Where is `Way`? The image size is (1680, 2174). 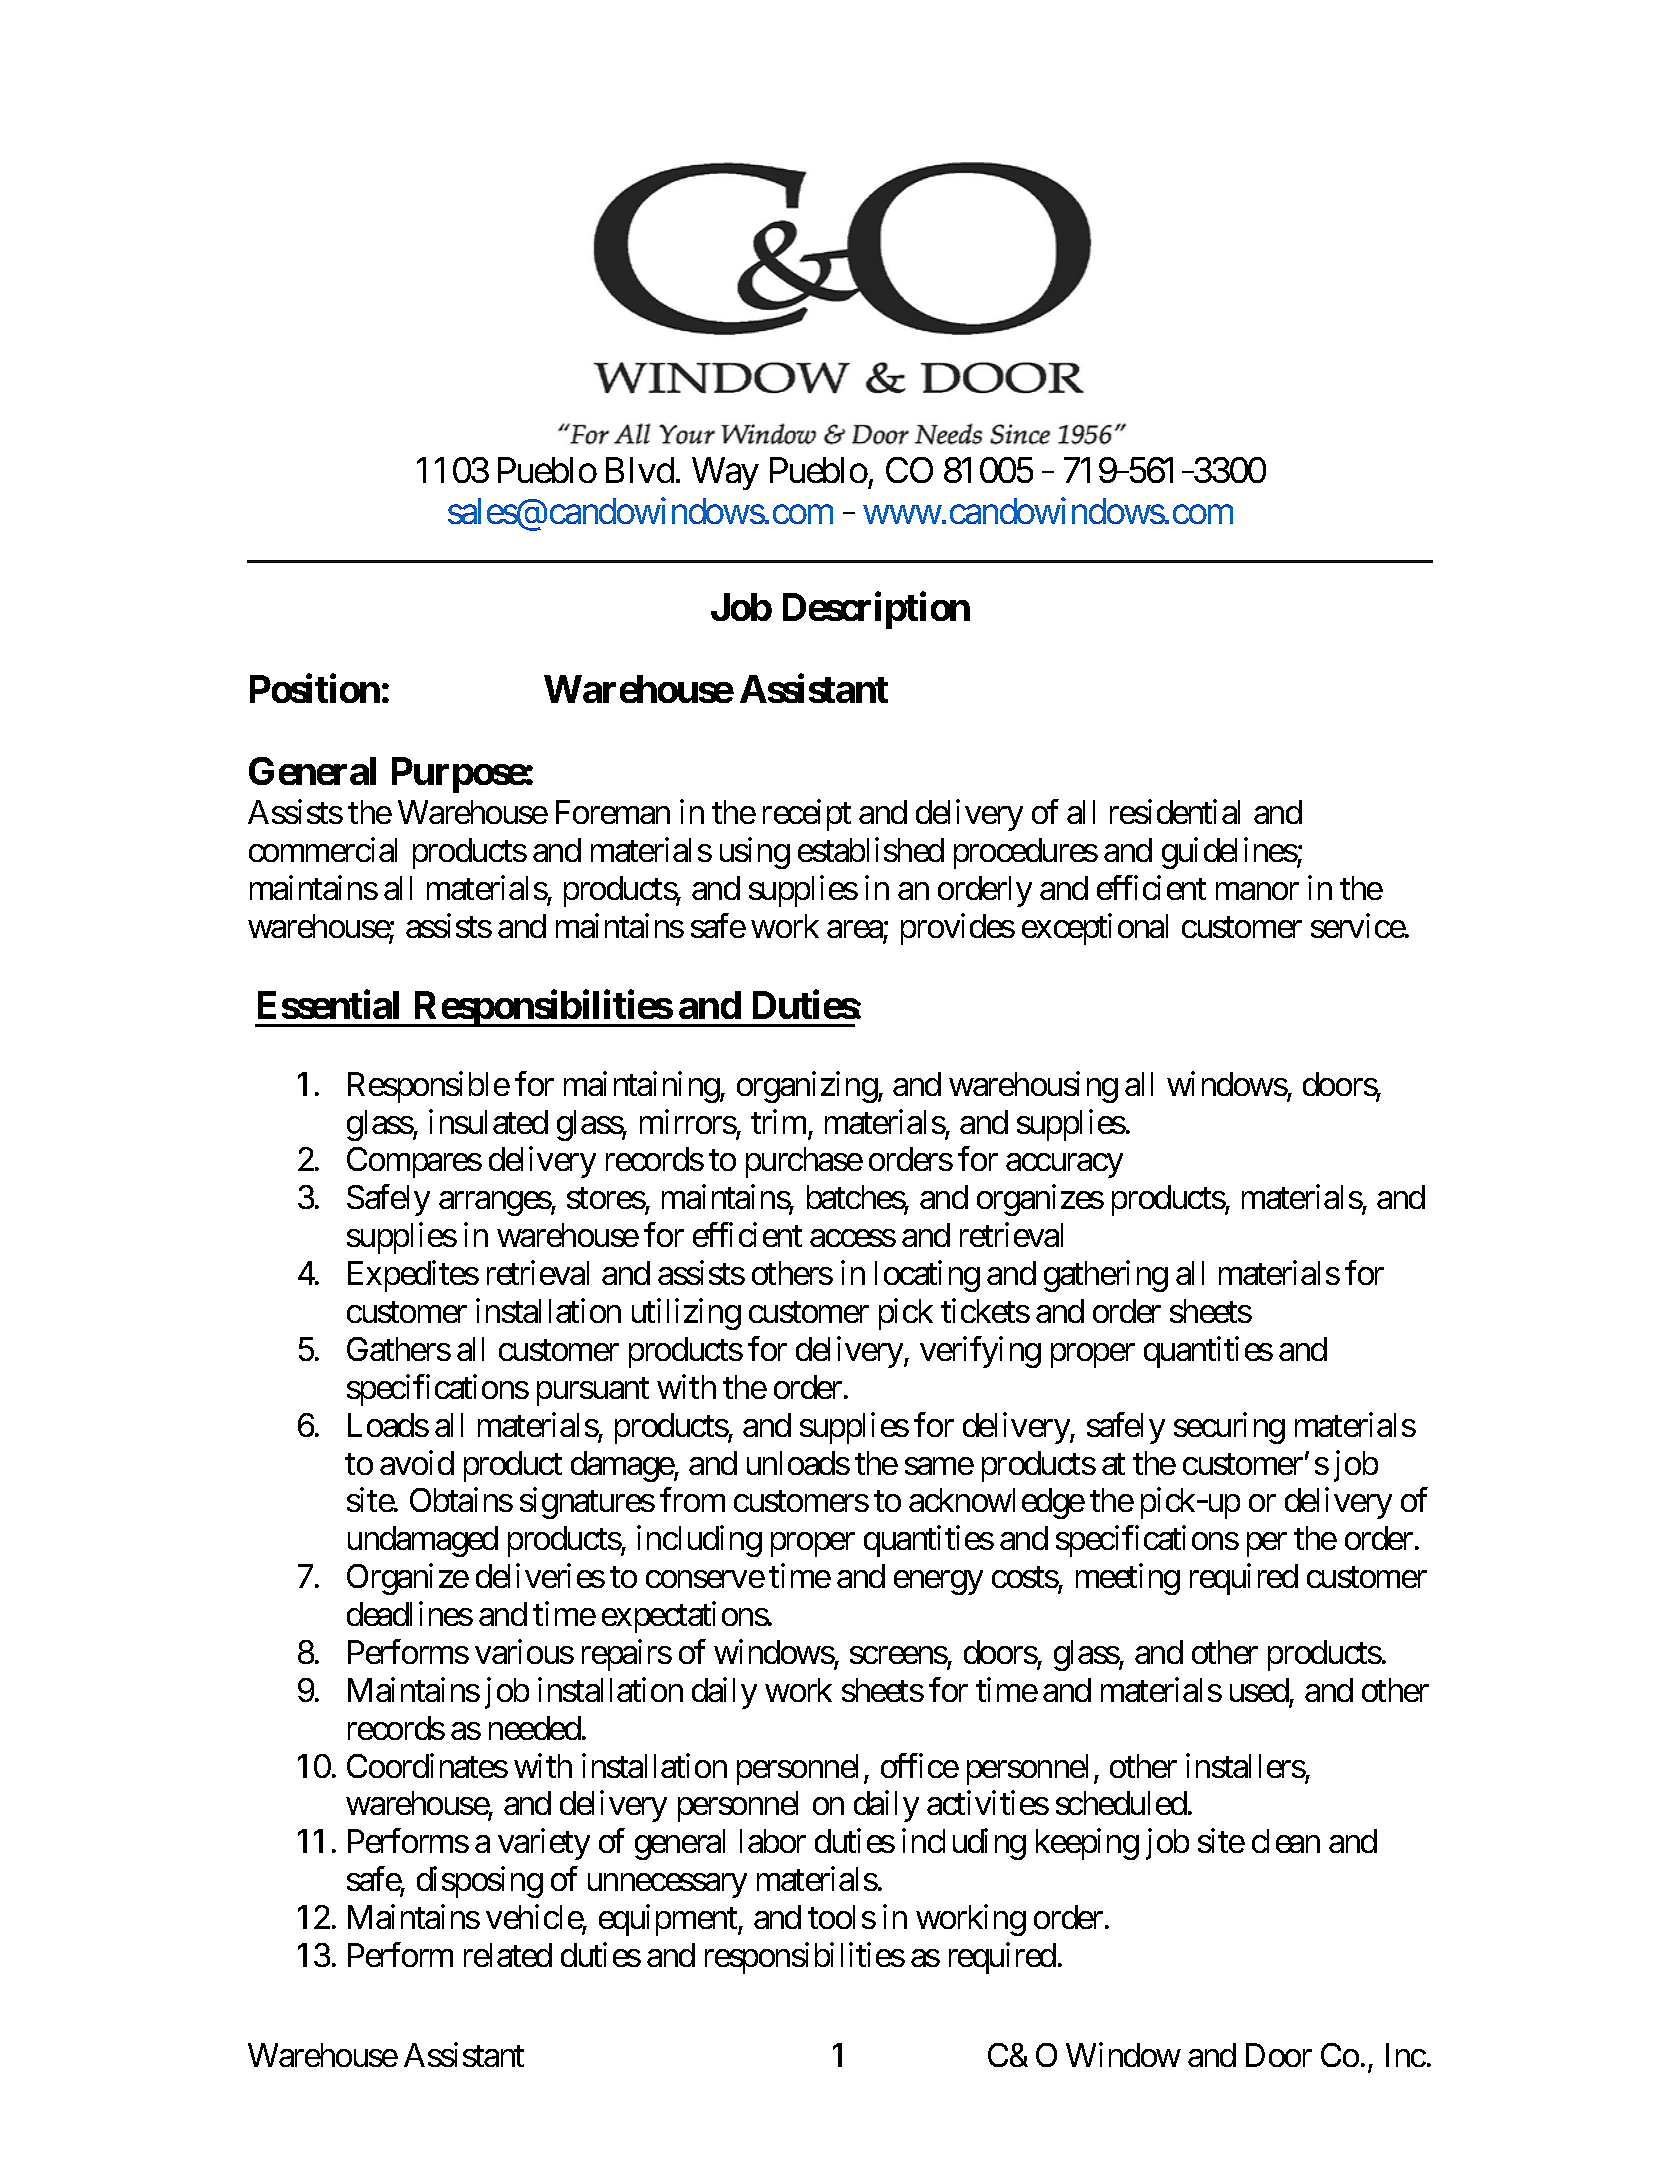 Way is located at coordinates (725, 474).
